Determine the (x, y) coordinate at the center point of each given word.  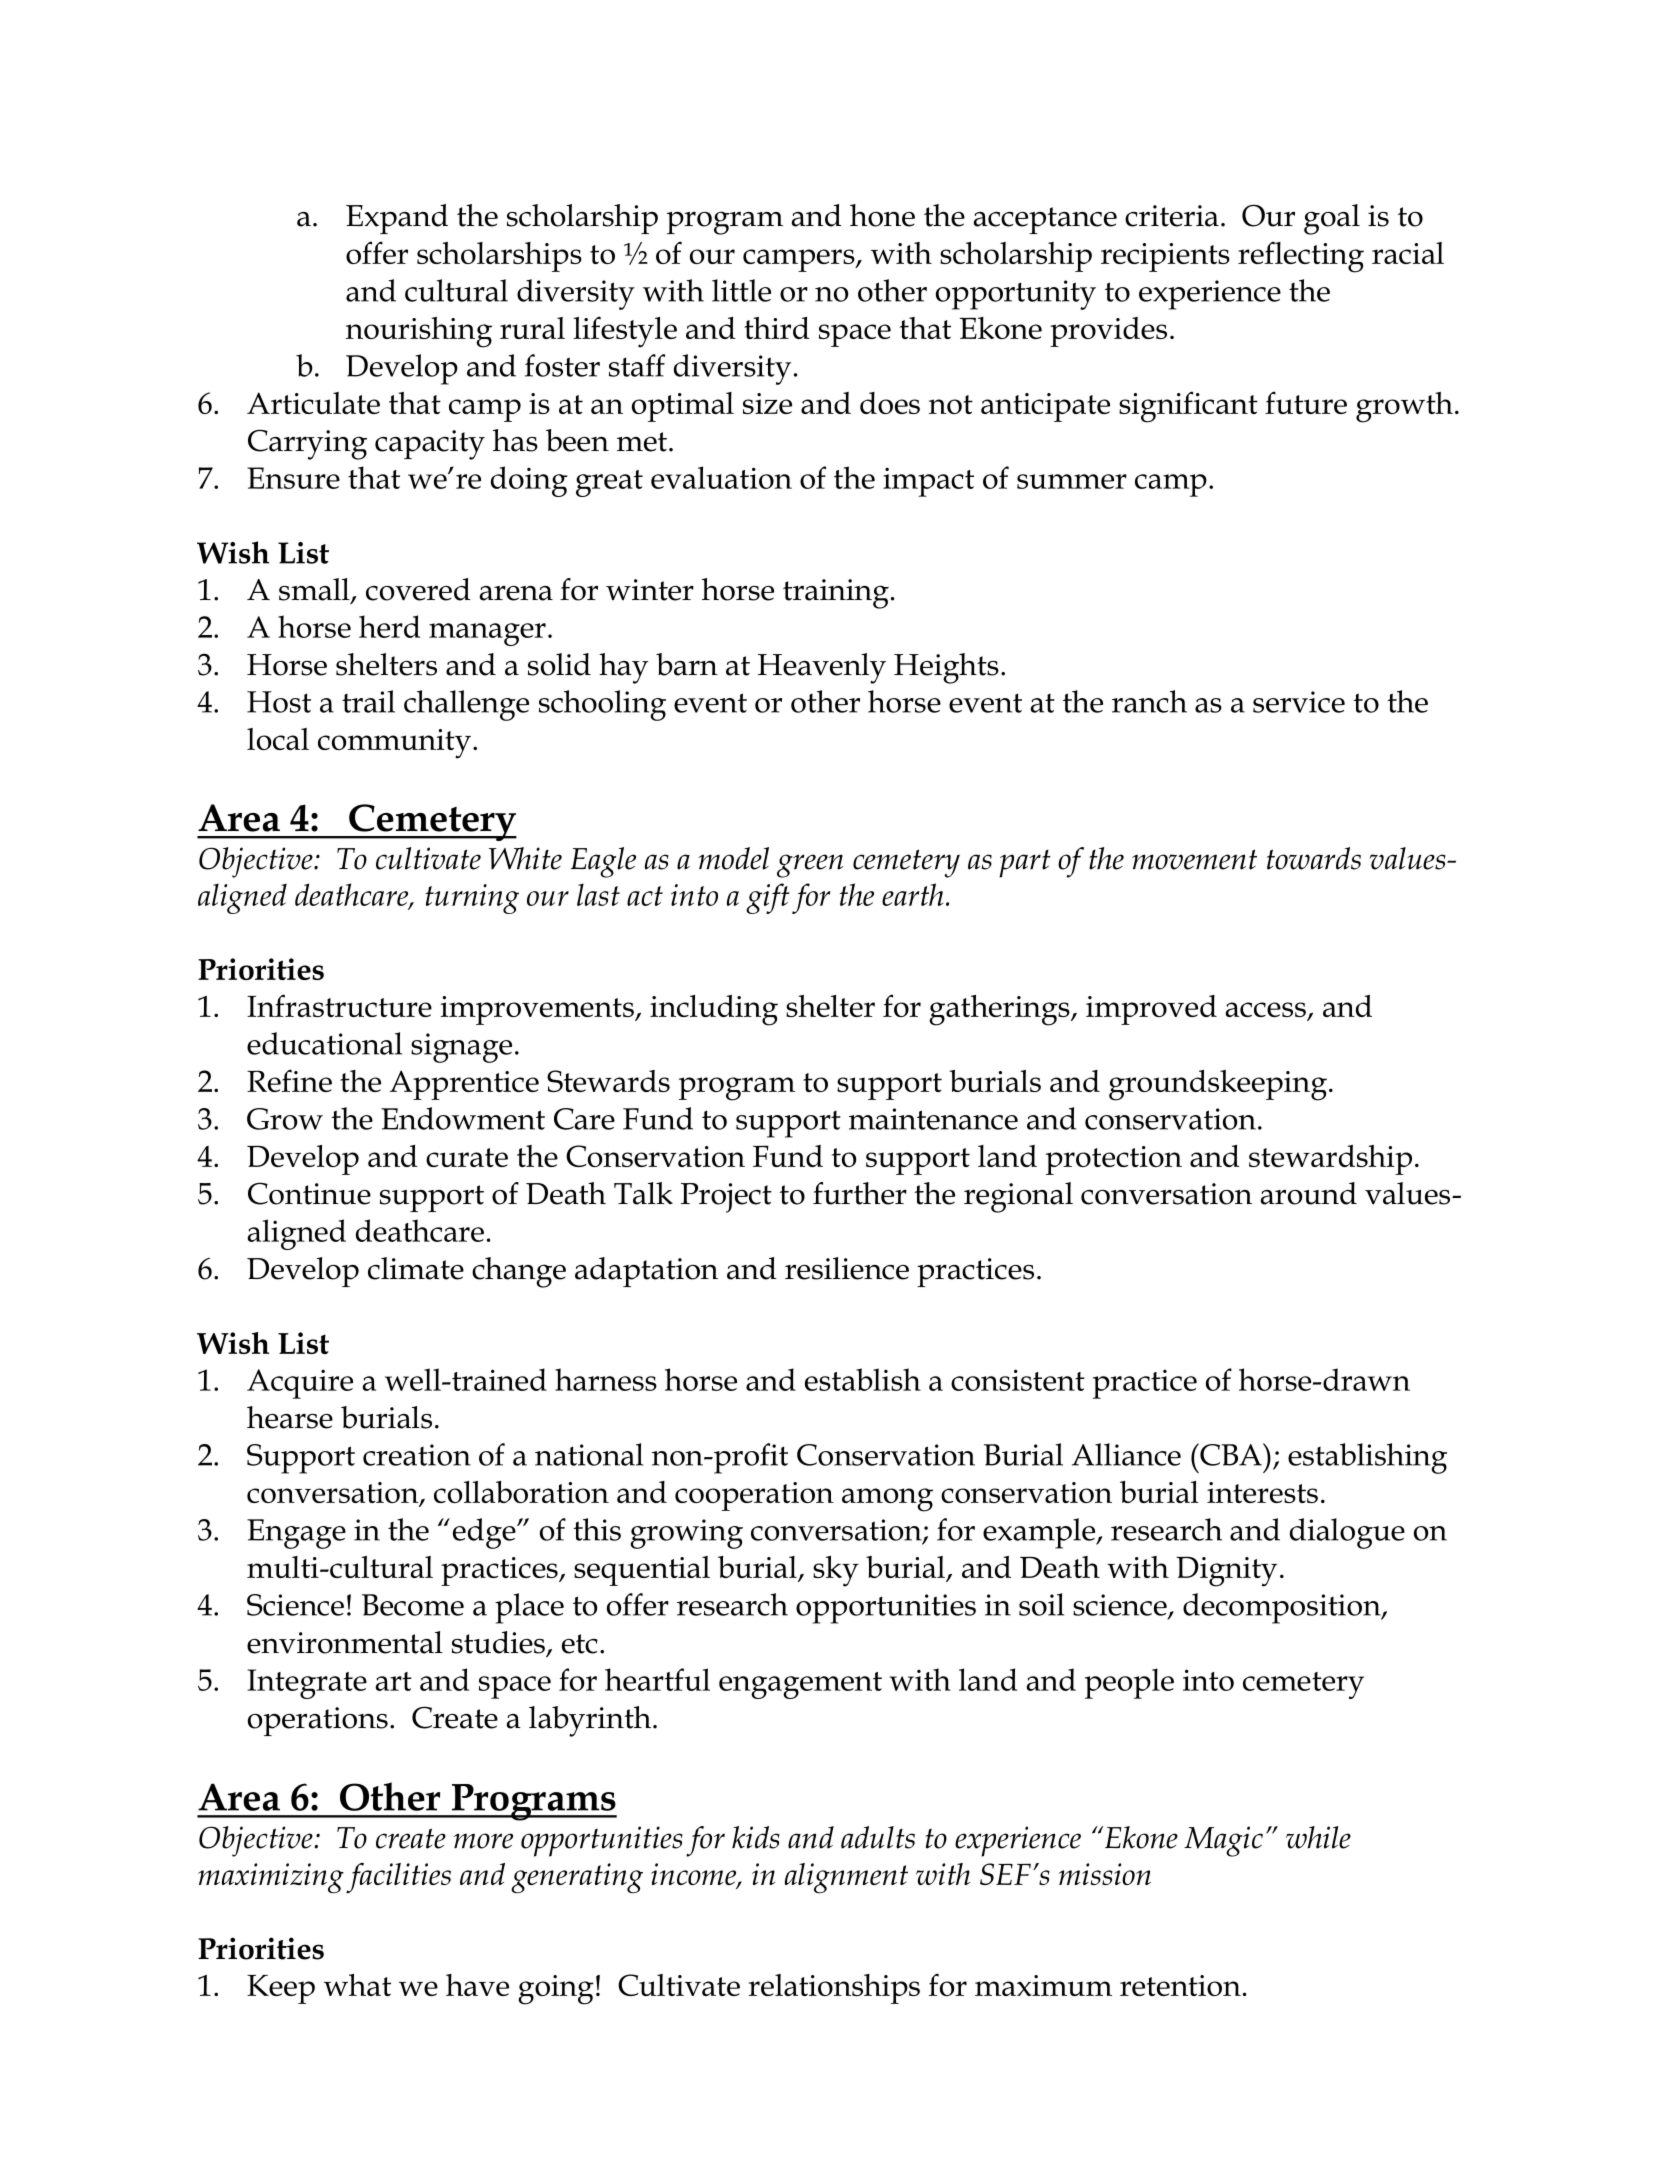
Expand (397, 219)
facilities (398, 1878)
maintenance (933, 1119)
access (1266, 1011)
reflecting (1301, 257)
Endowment (463, 1118)
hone (882, 215)
